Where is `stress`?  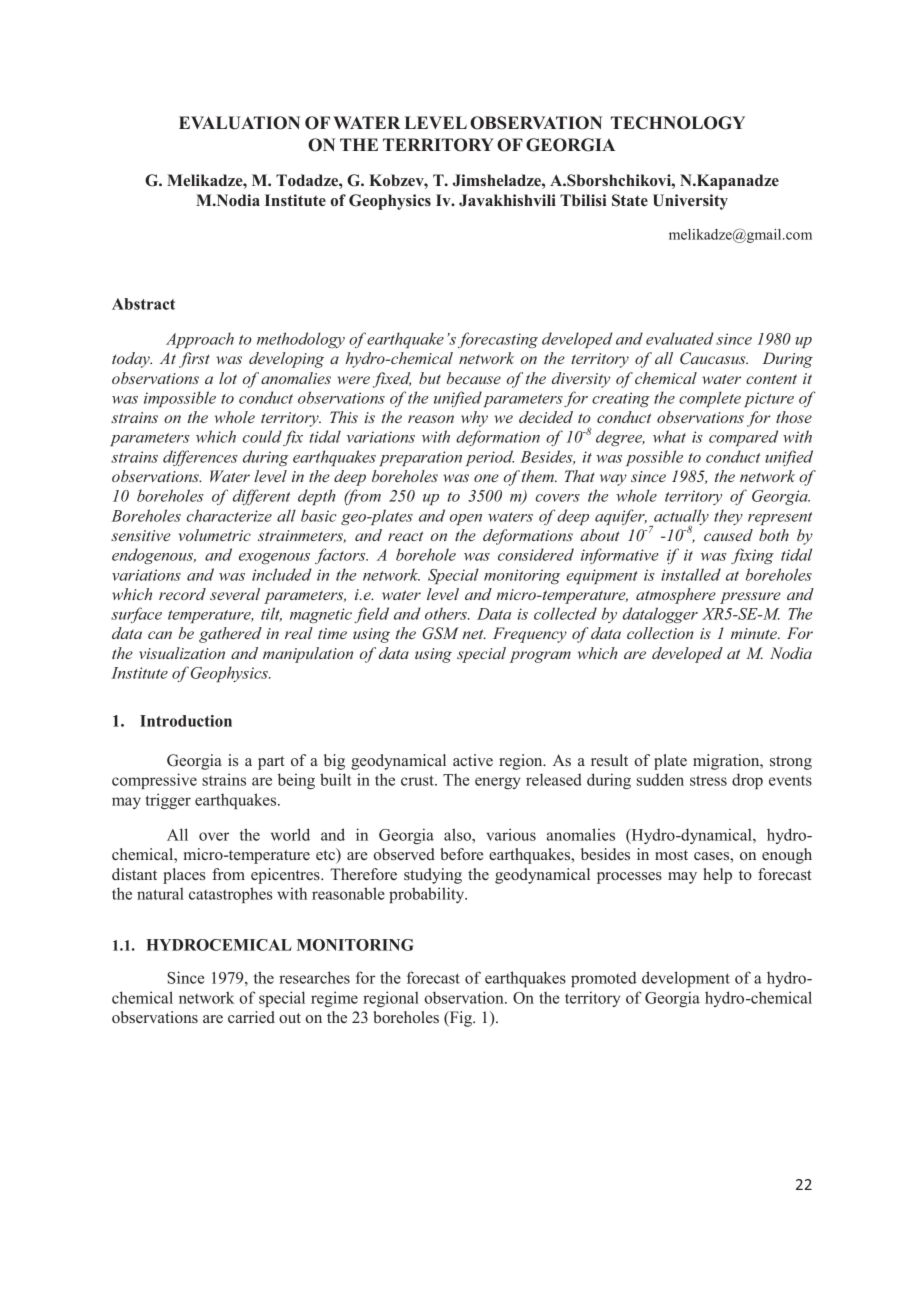
stress is located at coordinates (708, 780).
